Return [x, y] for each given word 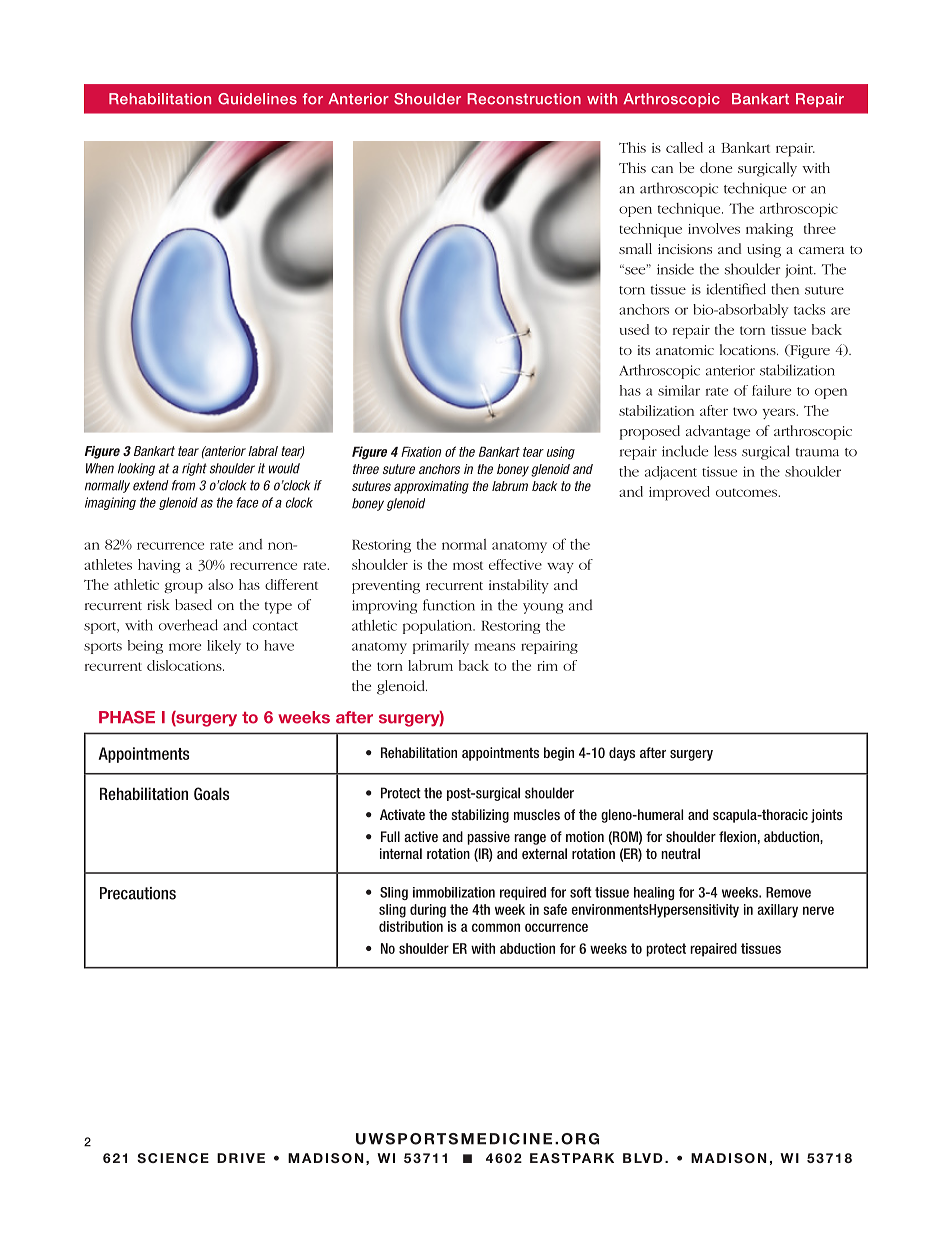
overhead [188, 625]
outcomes [747, 492]
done [716, 167]
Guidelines [257, 99]
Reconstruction [524, 99]
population [439, 627]
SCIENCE [173, 1158]
